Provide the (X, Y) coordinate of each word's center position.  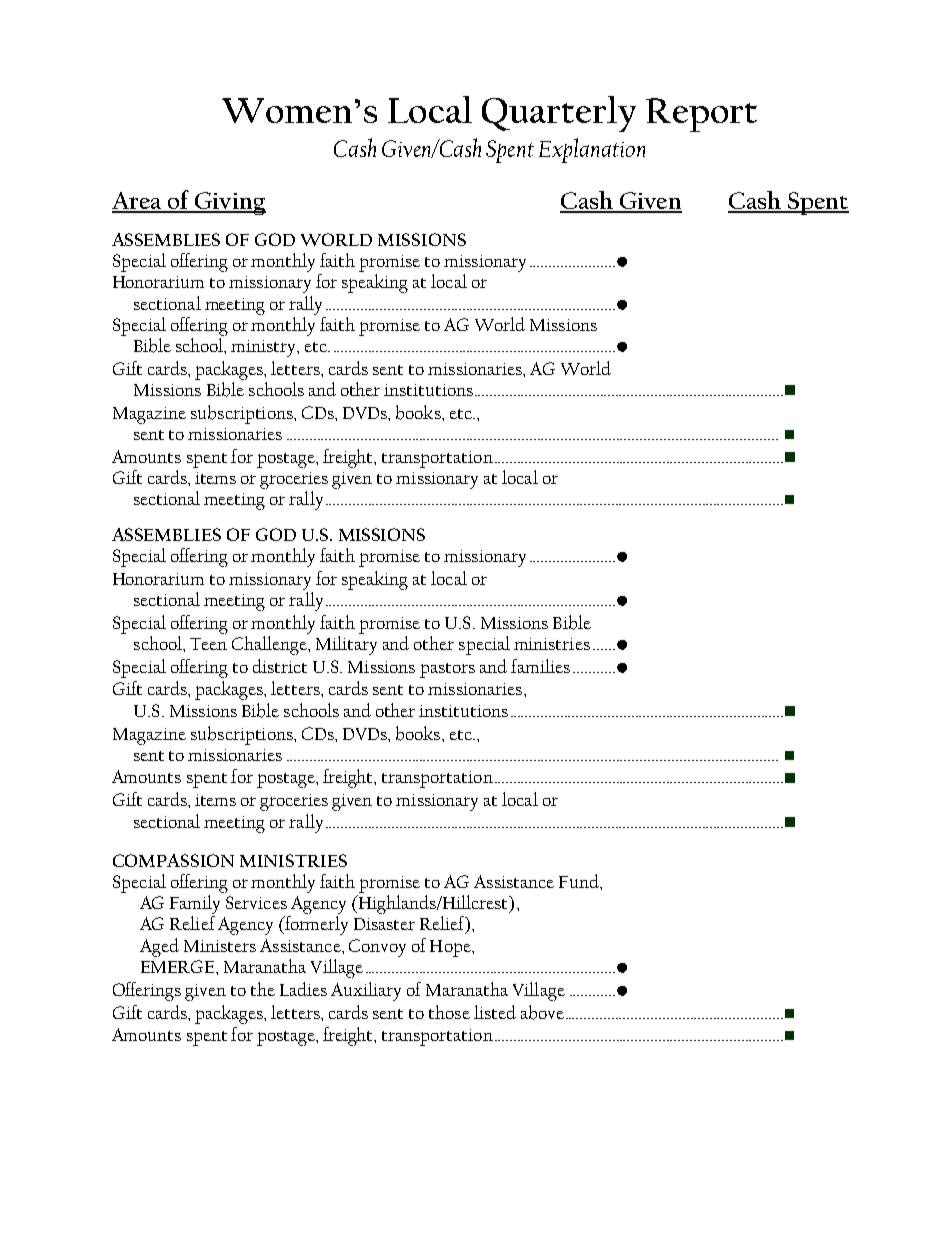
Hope (451, 948)
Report (701, 115)
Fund (580, 881)
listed (495, 1012)
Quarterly (559, 114)
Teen (208, 644)
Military (346, 645)
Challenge (270, 645)
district (280, 666)
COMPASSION (173, 860)
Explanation (592, 150)
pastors (447, 670)
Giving (229, 203)
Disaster (384, 924)
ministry (265, 348)
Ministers (220, 946)
